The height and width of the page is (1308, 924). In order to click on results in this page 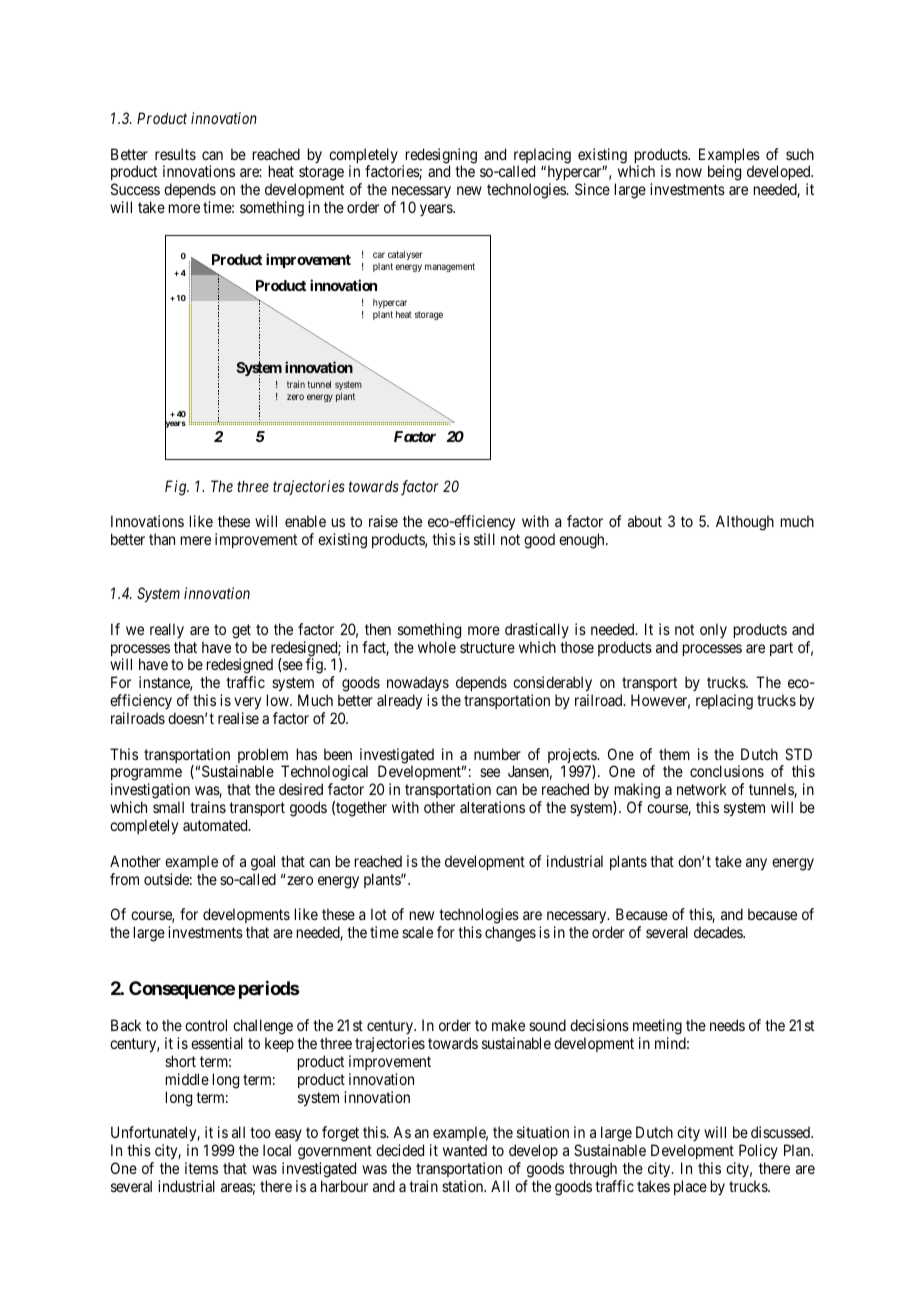, I will do `click(175, 154)`.
